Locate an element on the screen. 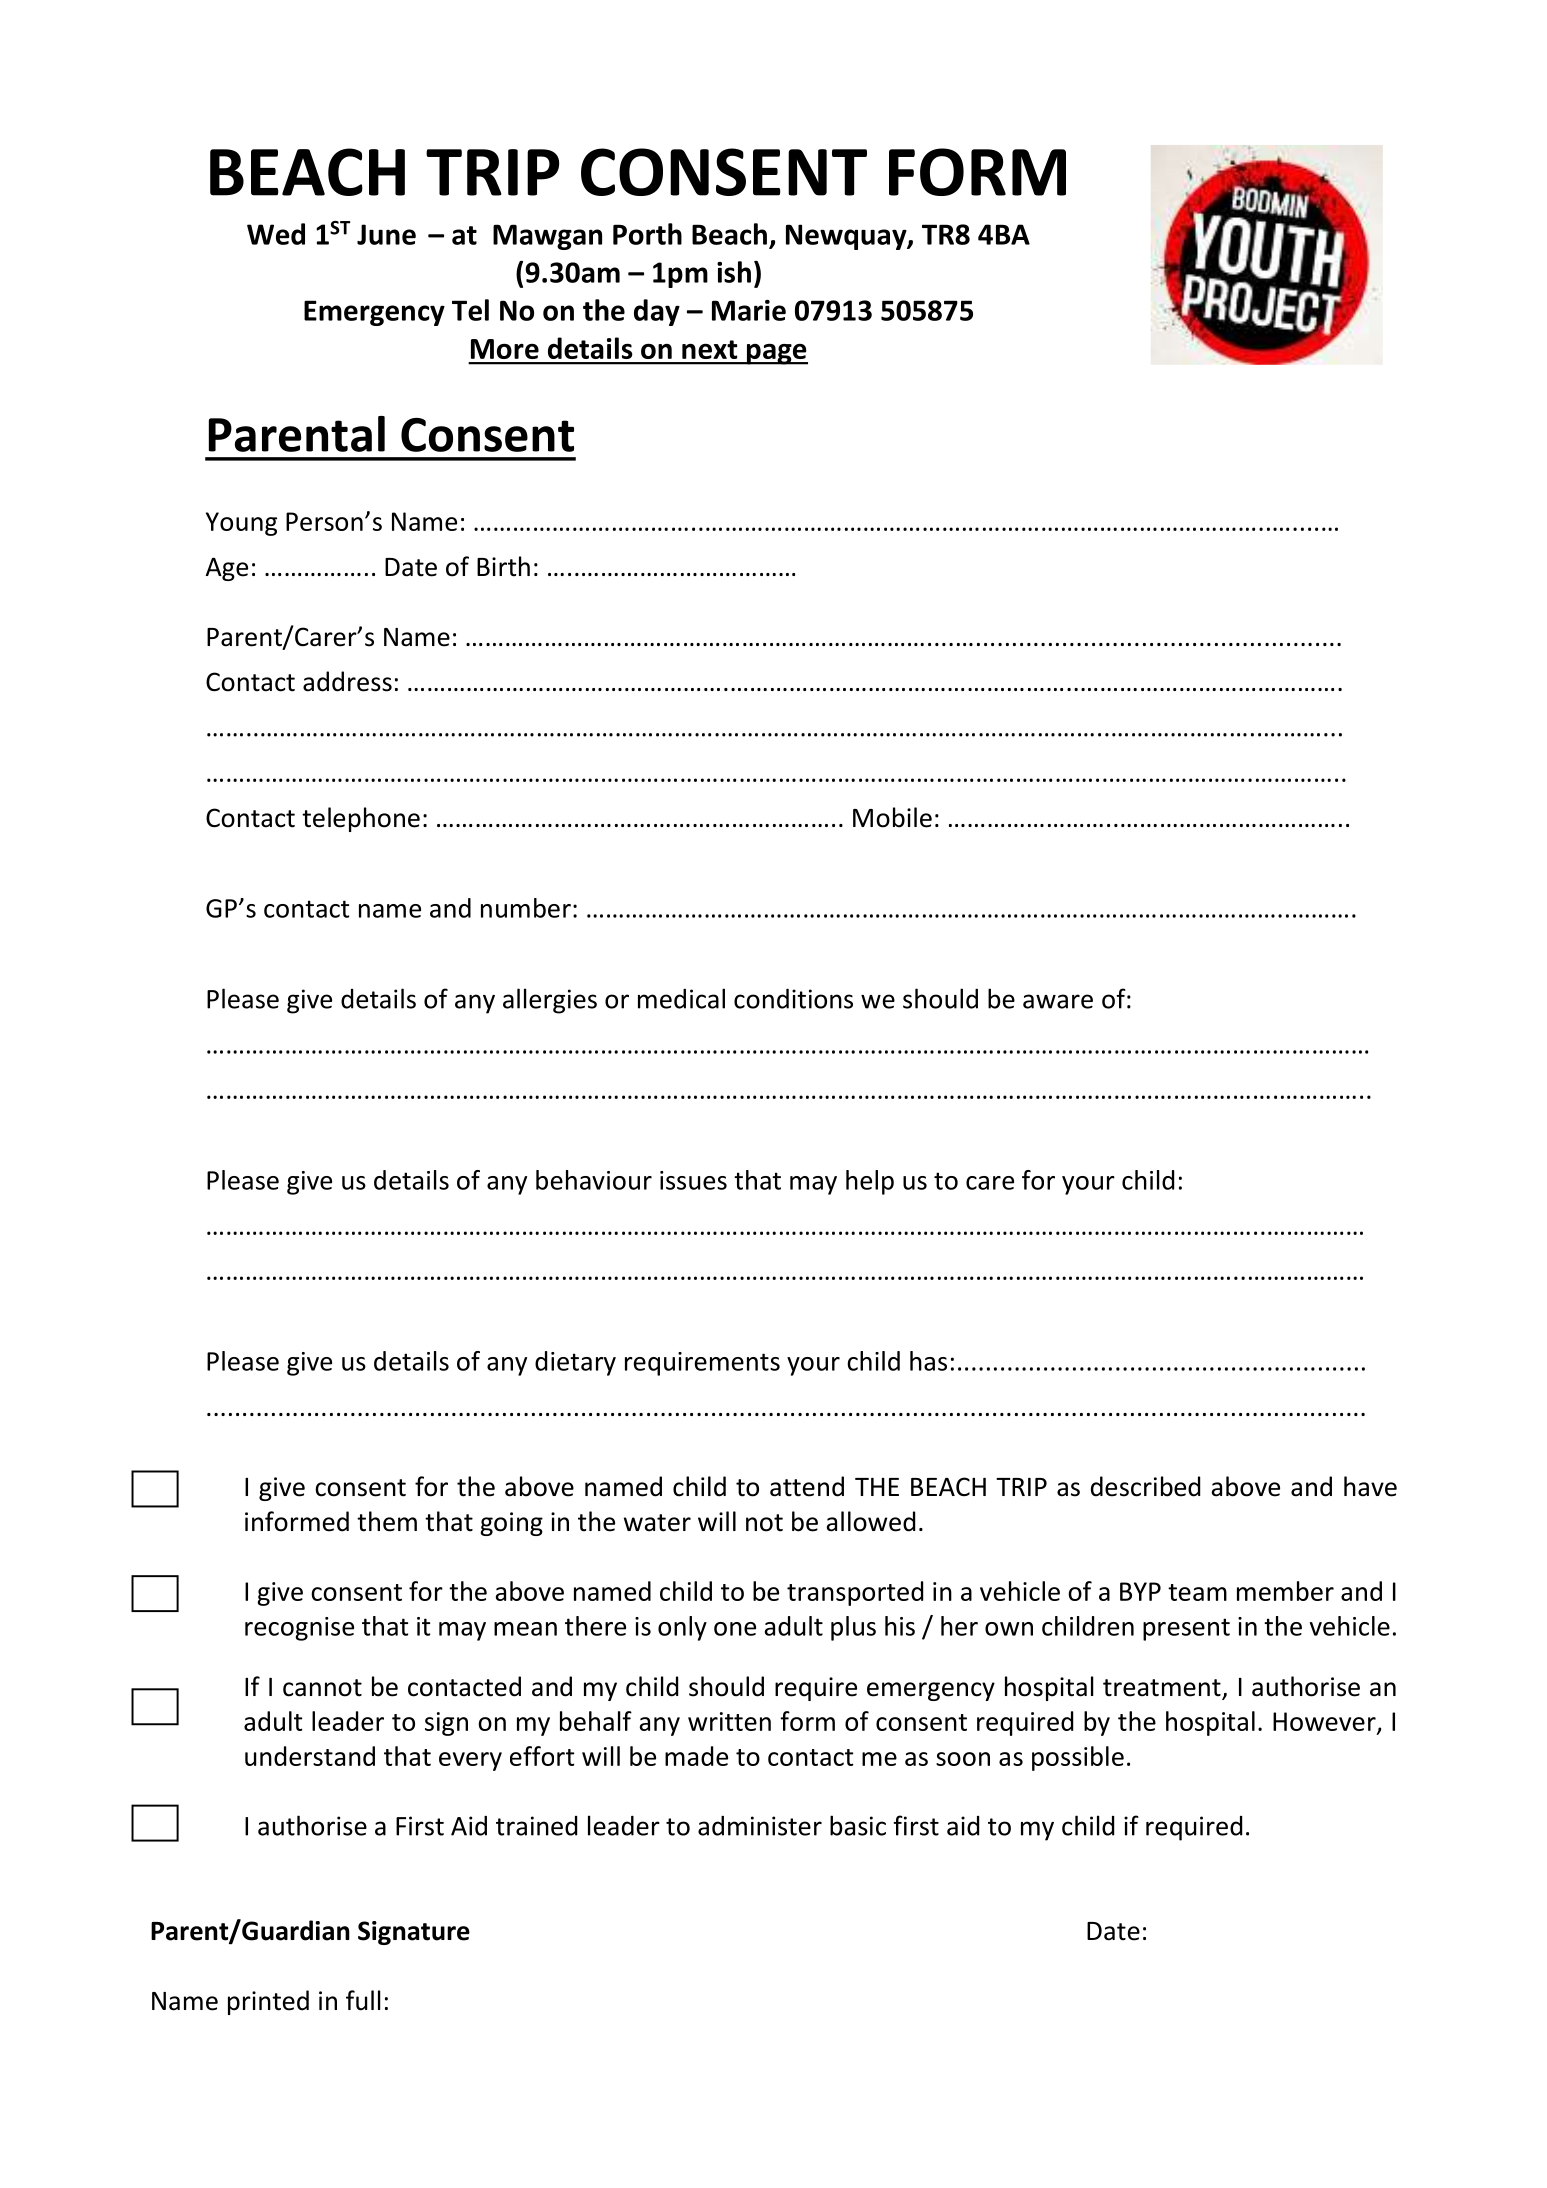  Marie is located at coordinates (749, 310).
